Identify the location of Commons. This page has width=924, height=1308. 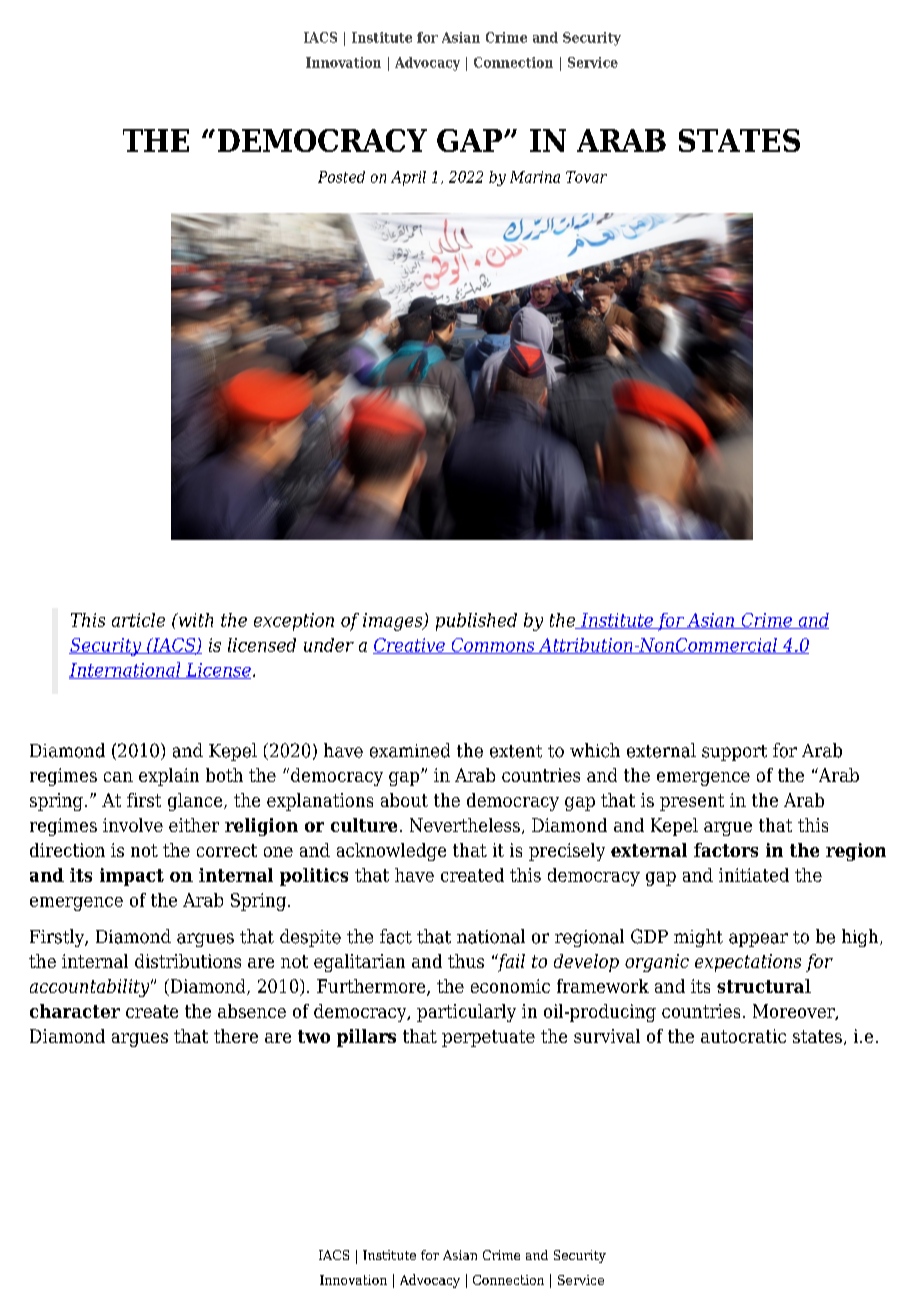
(493, 646).
